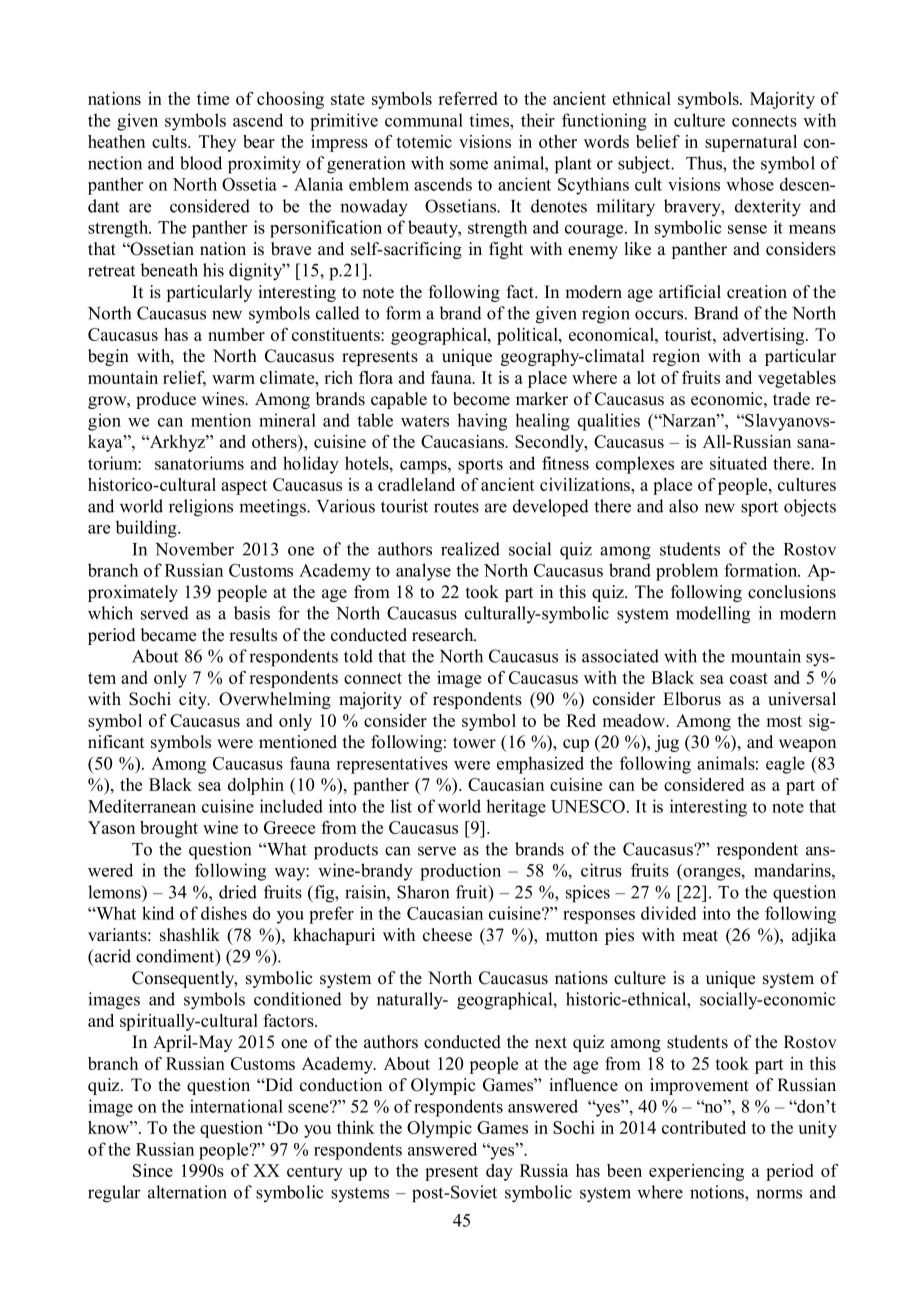 Image resolution: width=924 pixels, height=1308 pixels. I want to click on totemic, so click(424, 141).
